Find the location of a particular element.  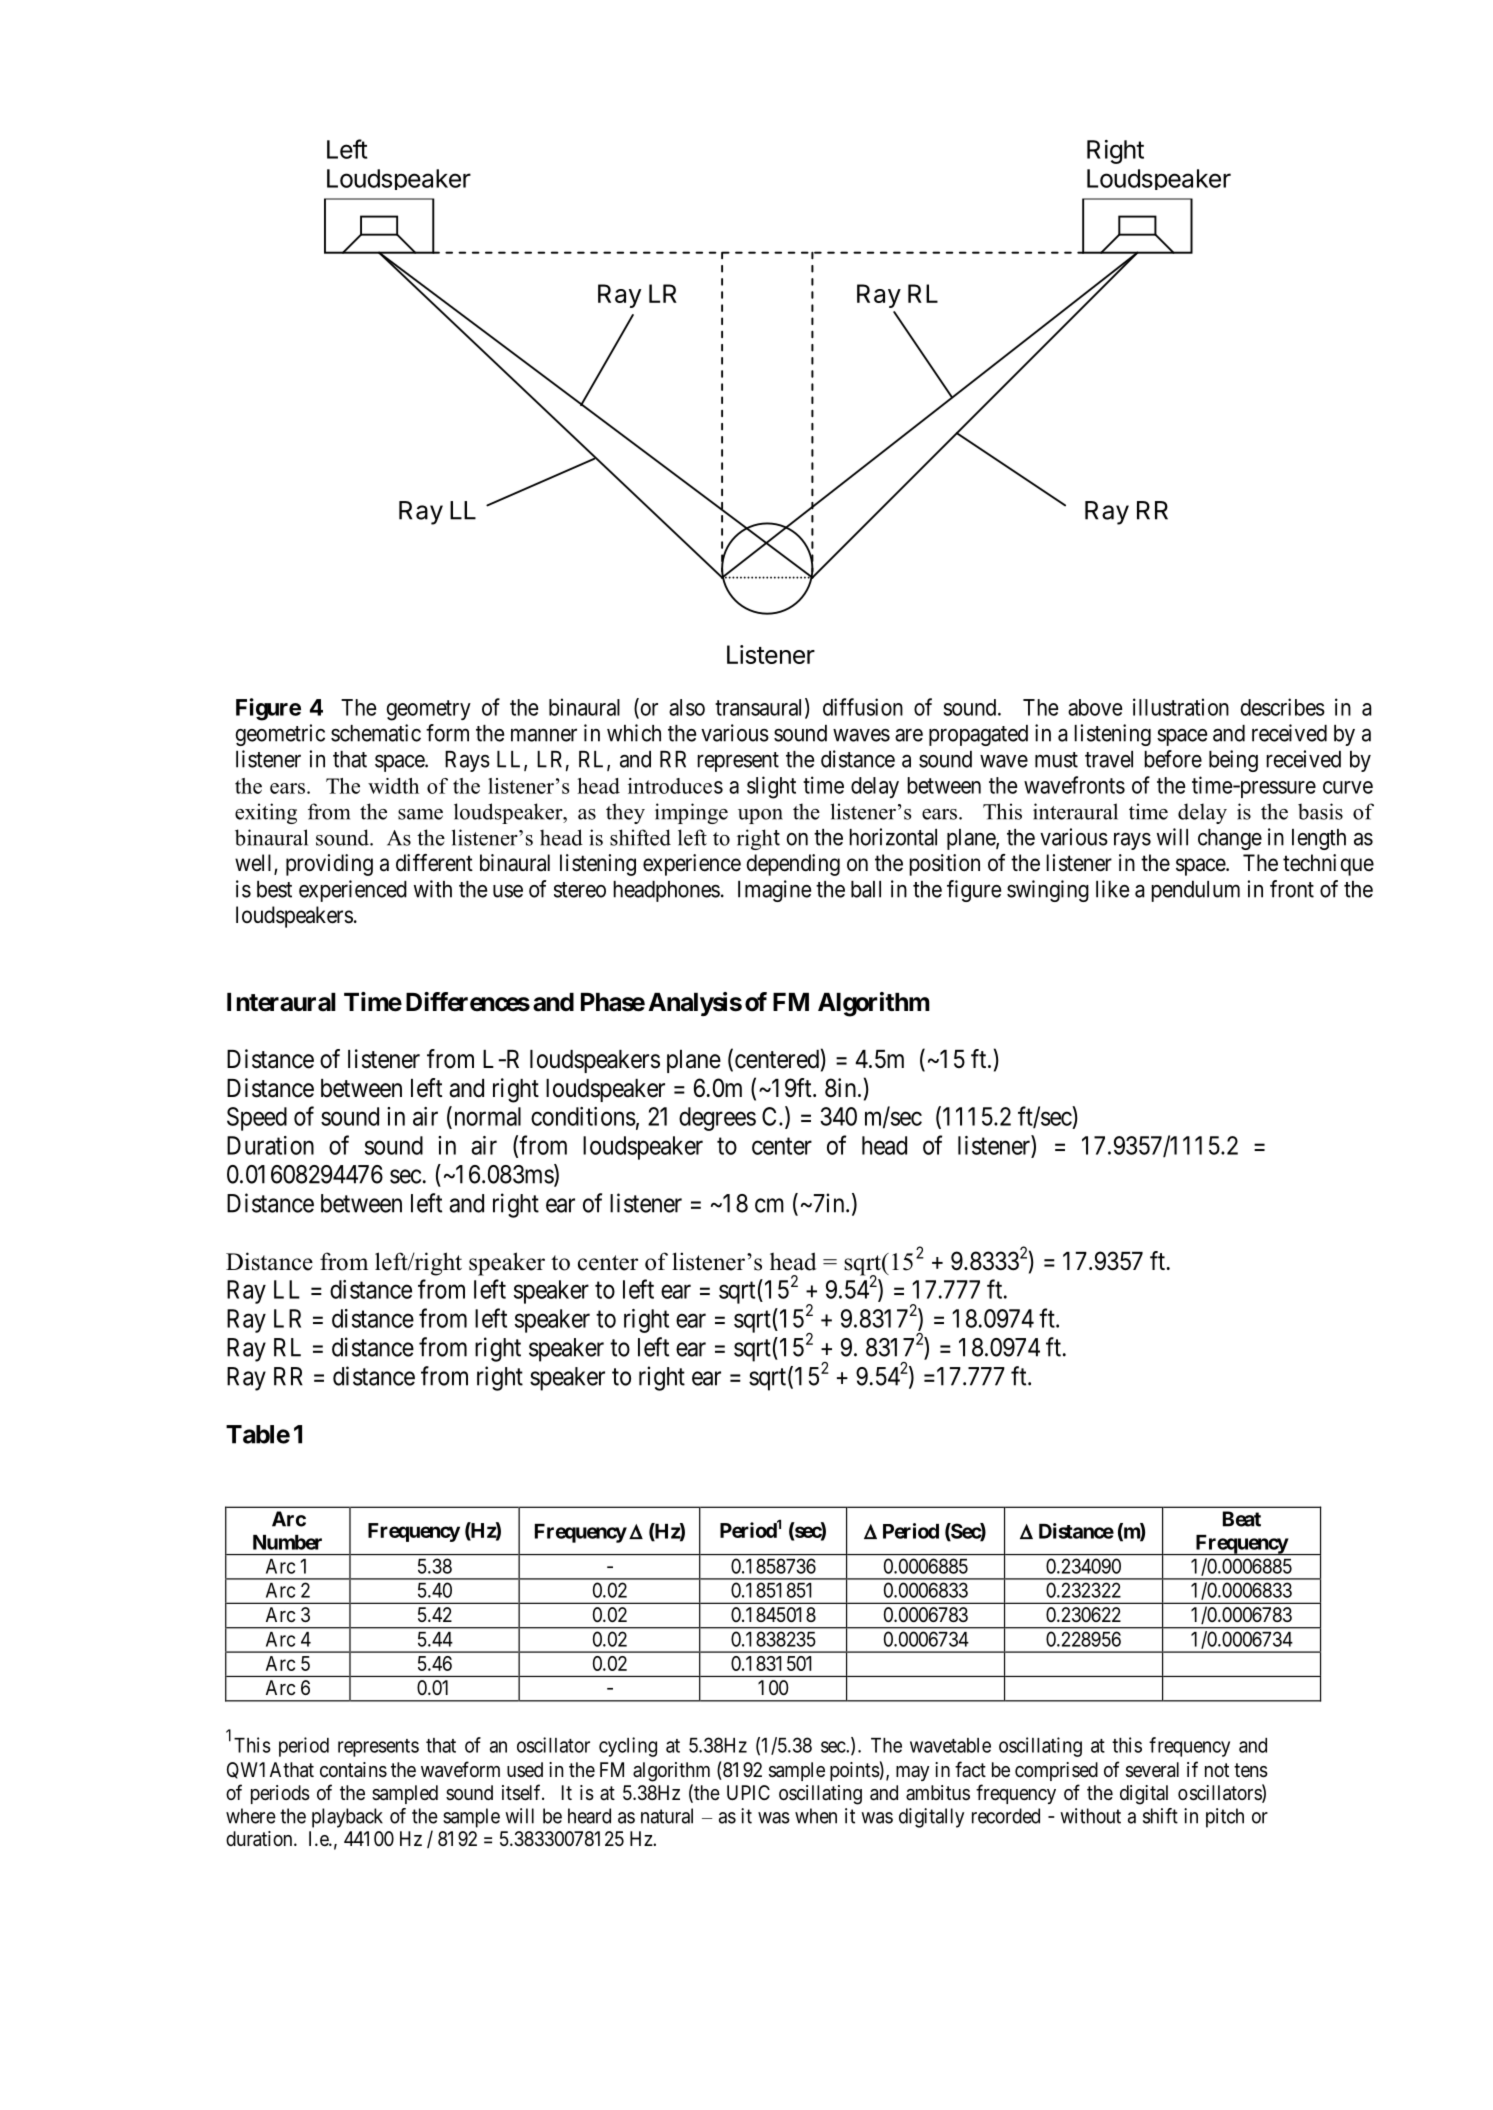

normal is located at coordinates (486, 1117).
